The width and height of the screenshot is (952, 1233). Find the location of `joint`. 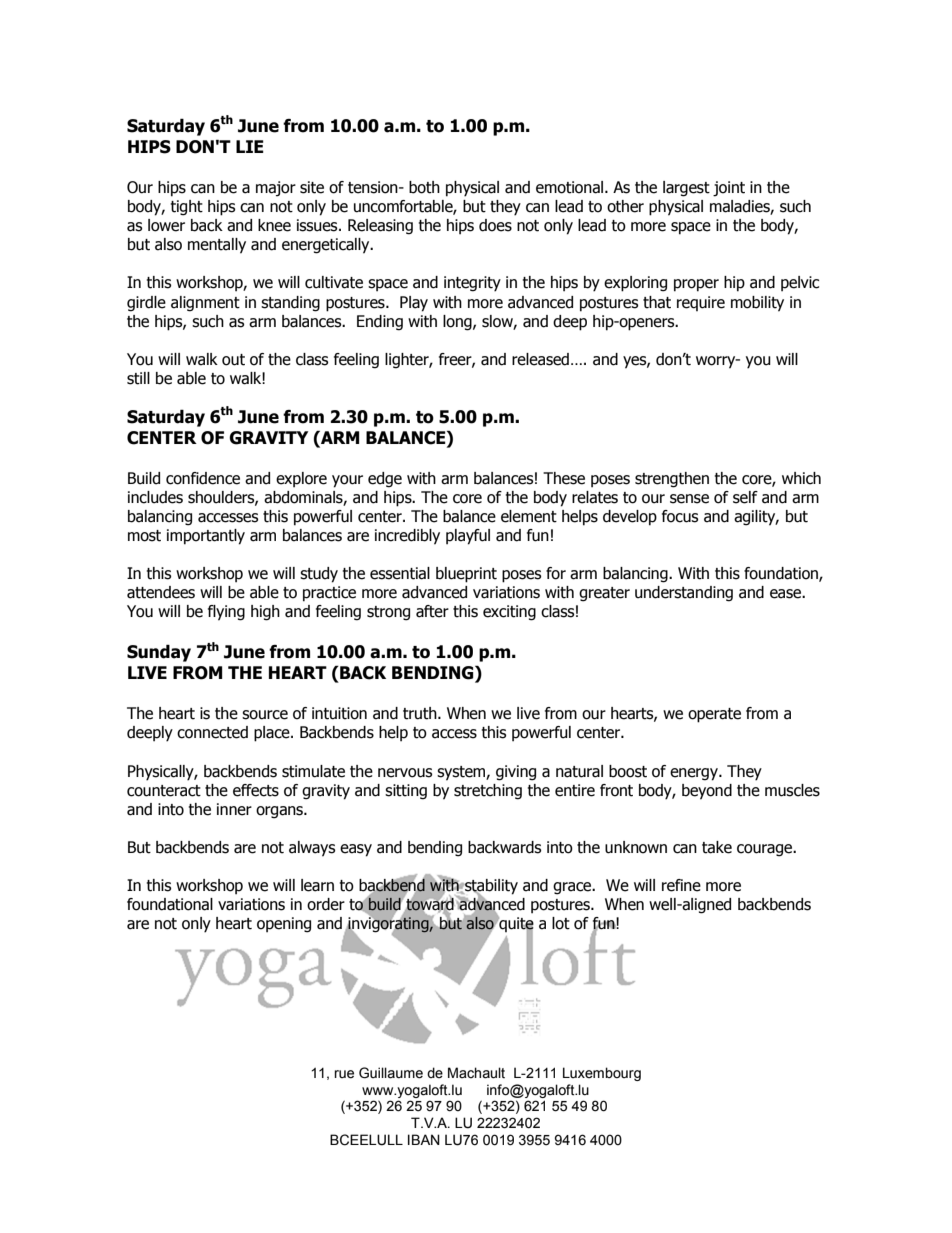

joint is located at coordinates (729, 189).
